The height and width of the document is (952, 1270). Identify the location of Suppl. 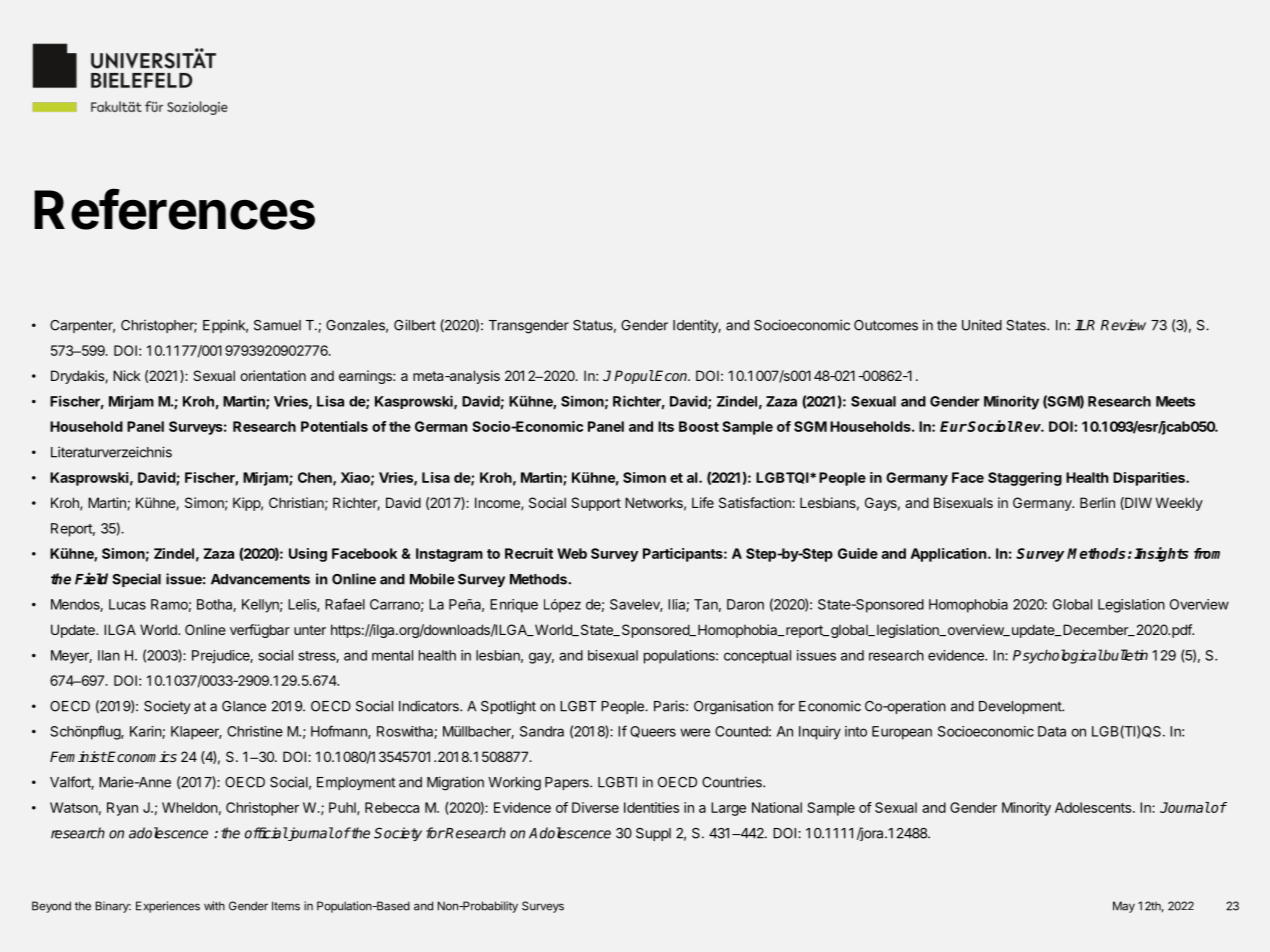
(653, 834).
